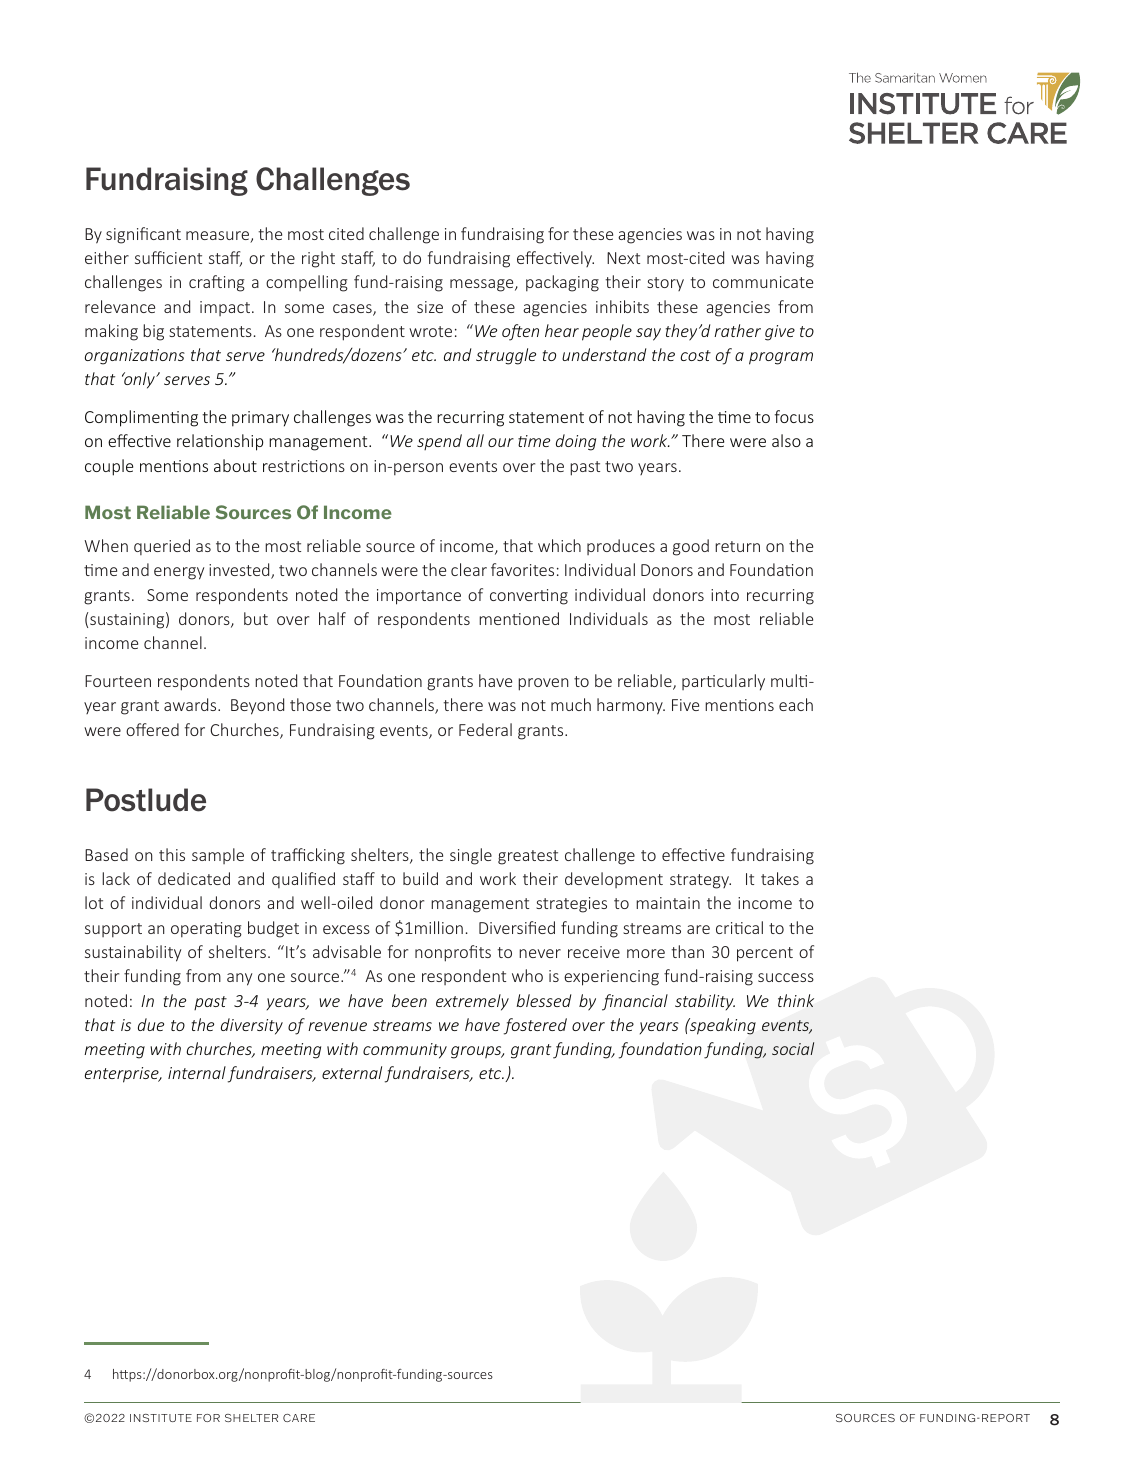  What do you see at coordinates (299, 1418) in the screenshot?
I see `CARE` at bounding box center [299, 1418].
